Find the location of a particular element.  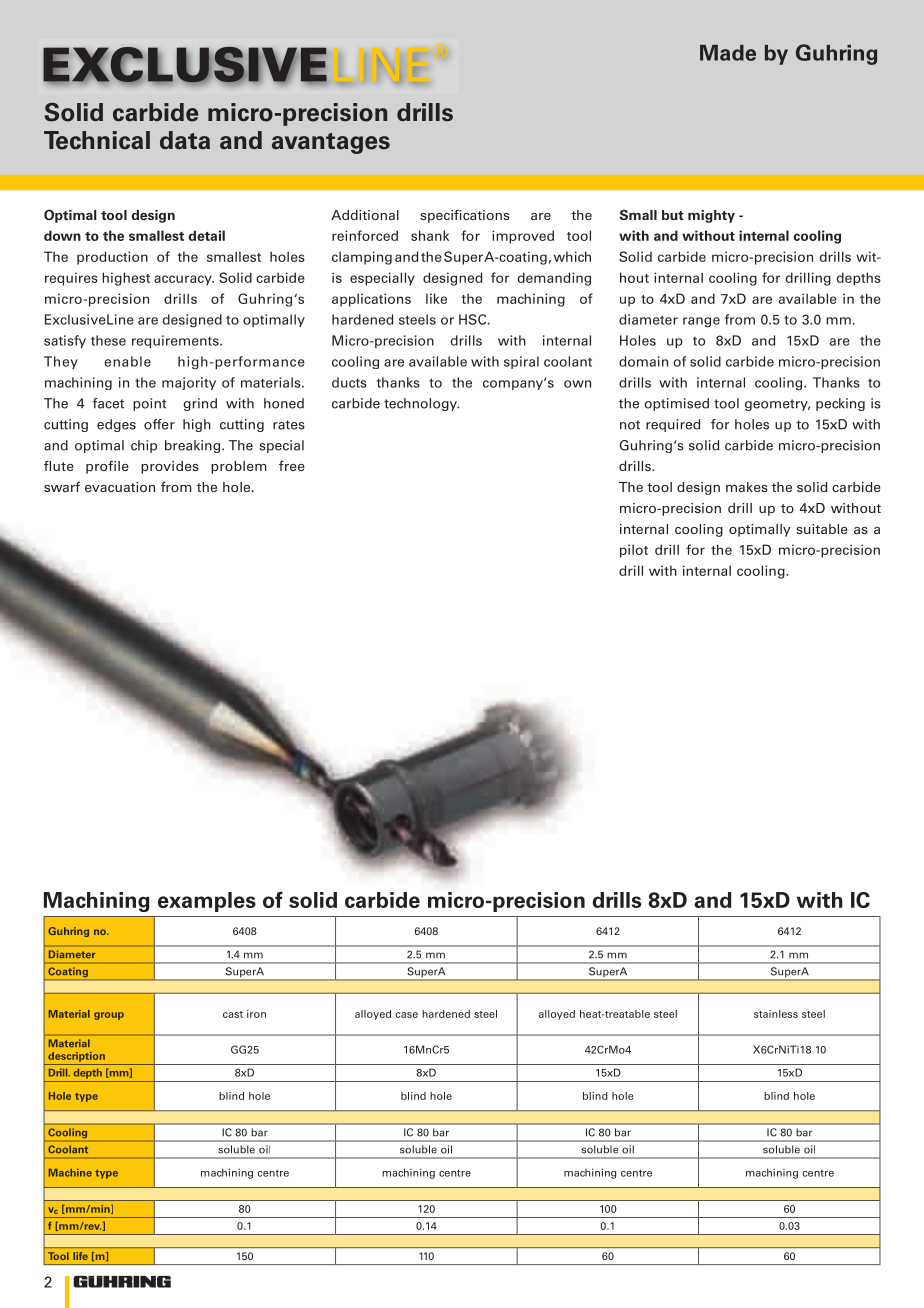

iron is located at coordinates (256, 1014).
